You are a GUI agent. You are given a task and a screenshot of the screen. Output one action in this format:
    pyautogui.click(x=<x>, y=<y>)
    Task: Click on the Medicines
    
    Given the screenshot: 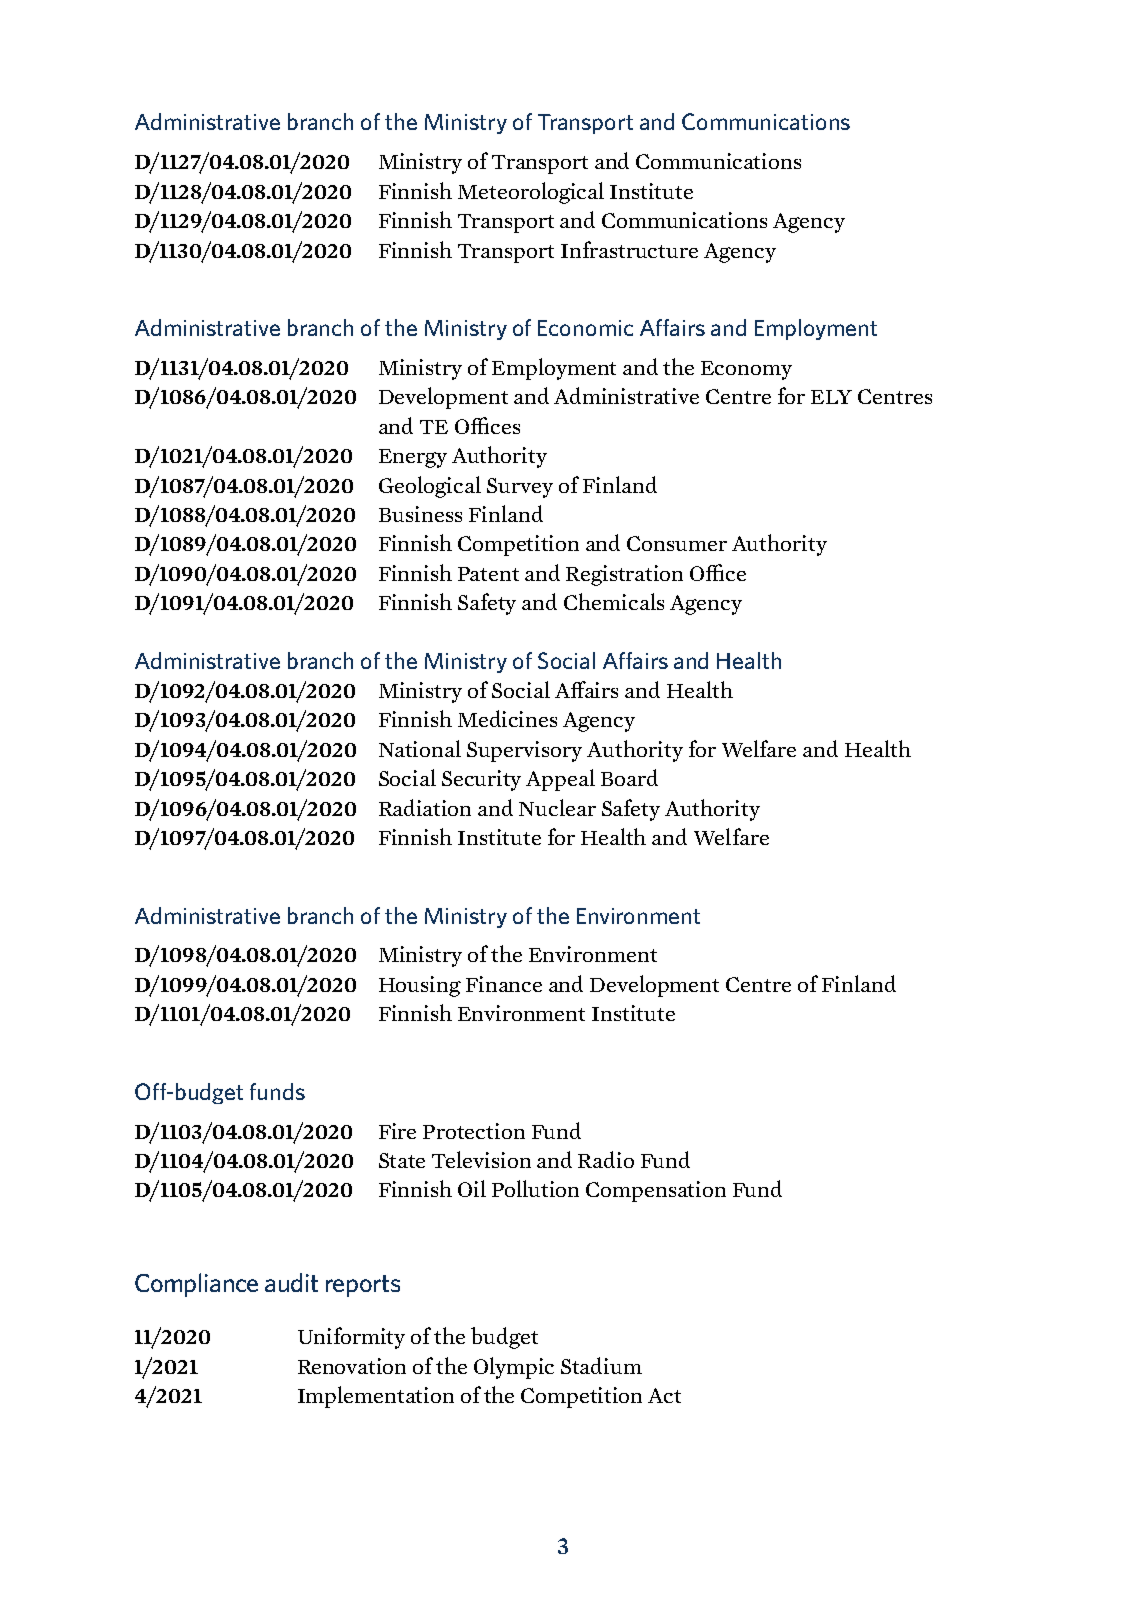 What is the action you would take?
    pyautogui.click(x=507, y=718)
